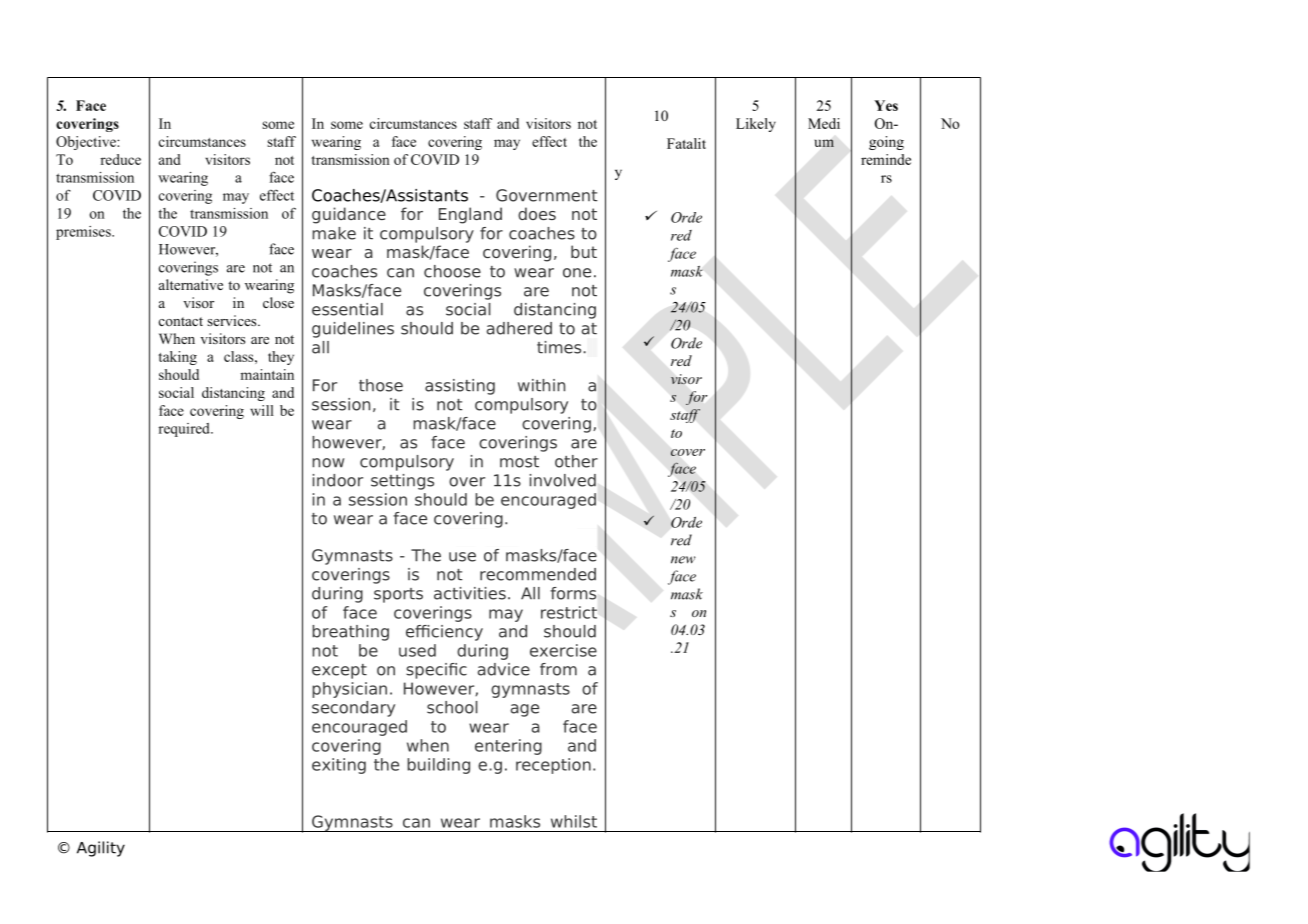  Describe the element at coordinates (683, 560) in the screenshot. I see `new` at that location.
